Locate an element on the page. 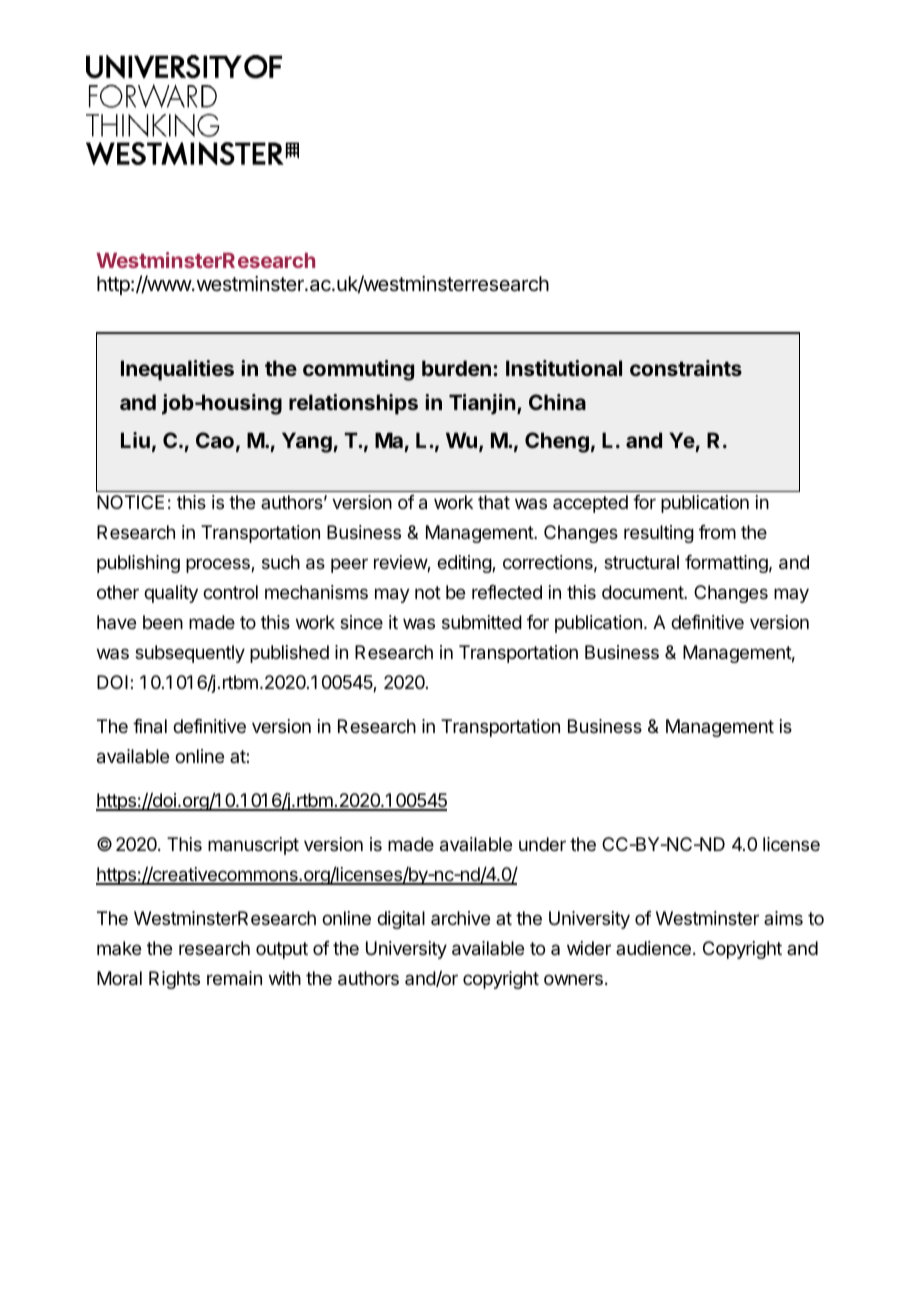 Image resolution: width=924 pixels, height=1308 pixels. Rights is located at coordinates (174, 980).
